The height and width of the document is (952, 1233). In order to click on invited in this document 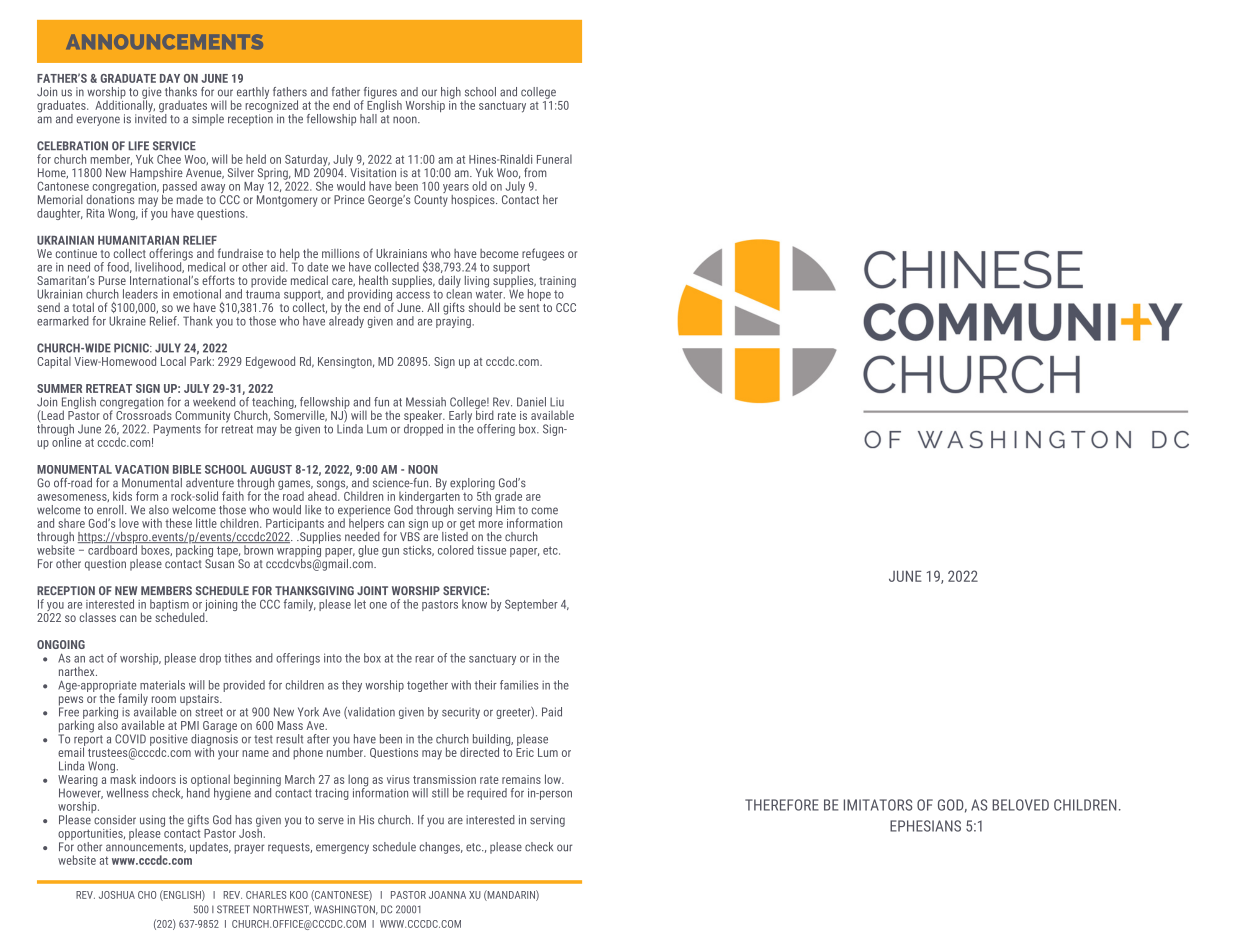, I will do `click(151, 117)`.
